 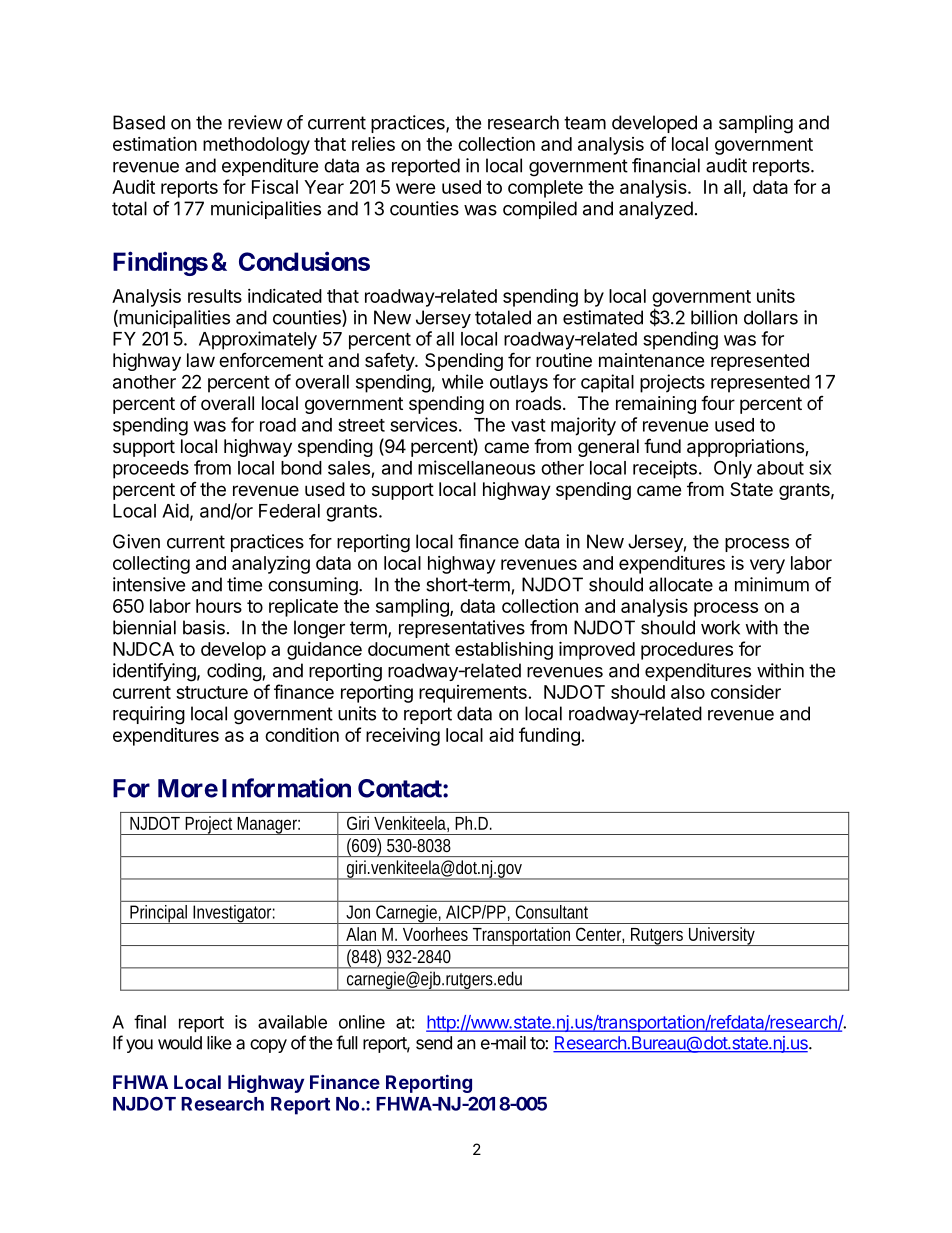 What do you see at coordinates (772, 584) in the screenshot?
I see `minimum` at bounding box center [772, 584].
